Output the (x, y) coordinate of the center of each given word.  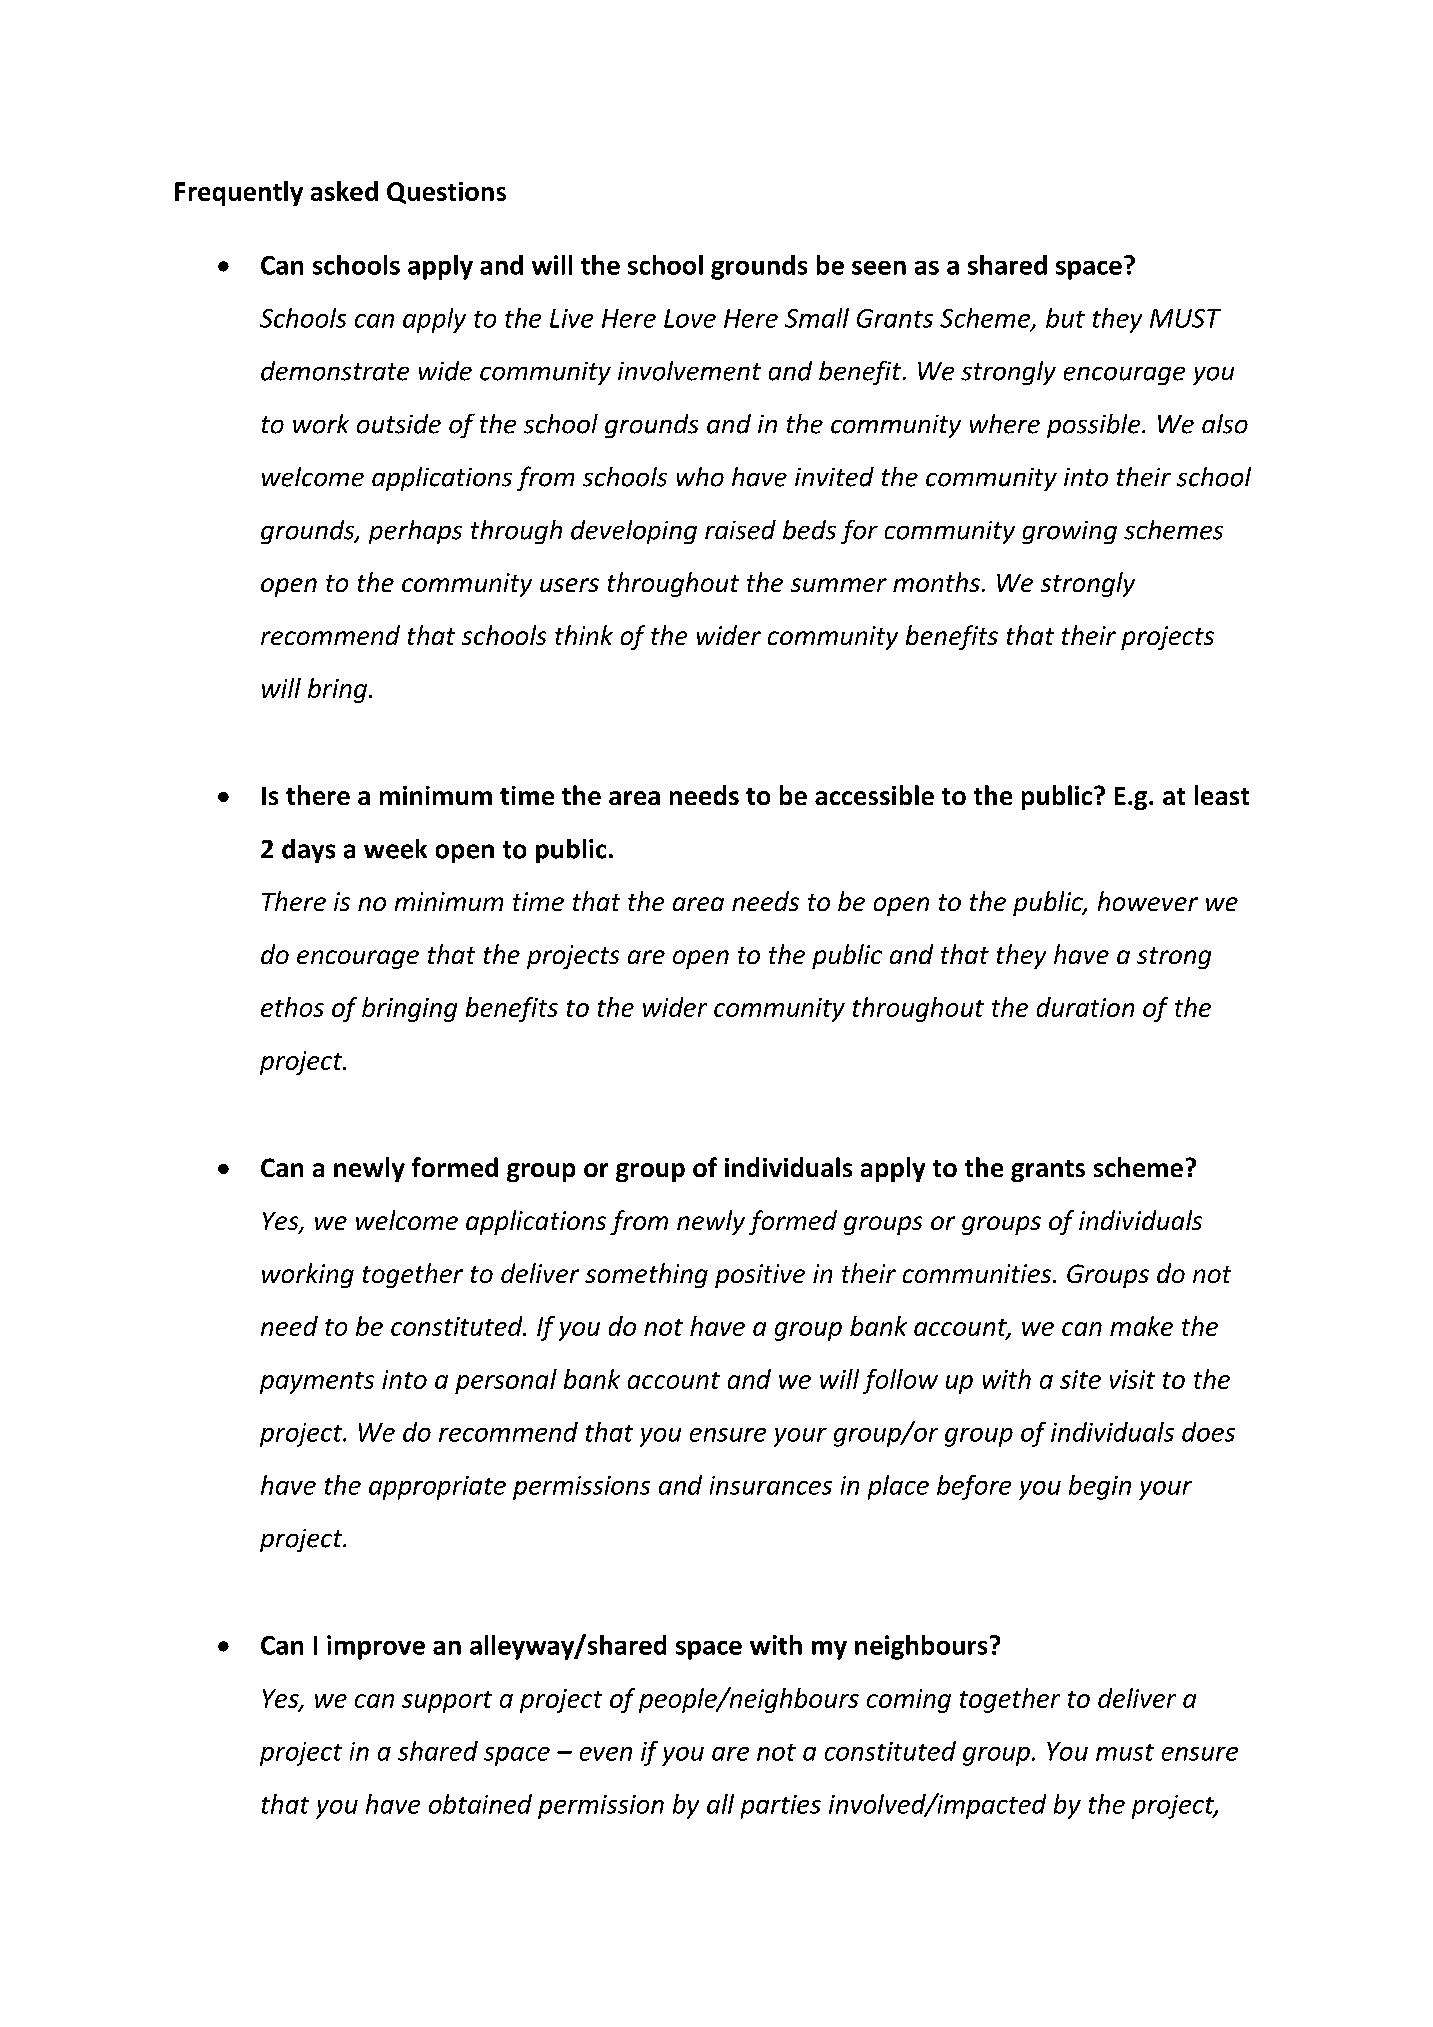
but (1065, 318)
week (395, 849)
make (1141, 1326)
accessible (874, 795)
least (1222, 795)
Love (690, 318)
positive (760, 1276)
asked (344, 191)
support (447, 1702)
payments (317, 1383)
